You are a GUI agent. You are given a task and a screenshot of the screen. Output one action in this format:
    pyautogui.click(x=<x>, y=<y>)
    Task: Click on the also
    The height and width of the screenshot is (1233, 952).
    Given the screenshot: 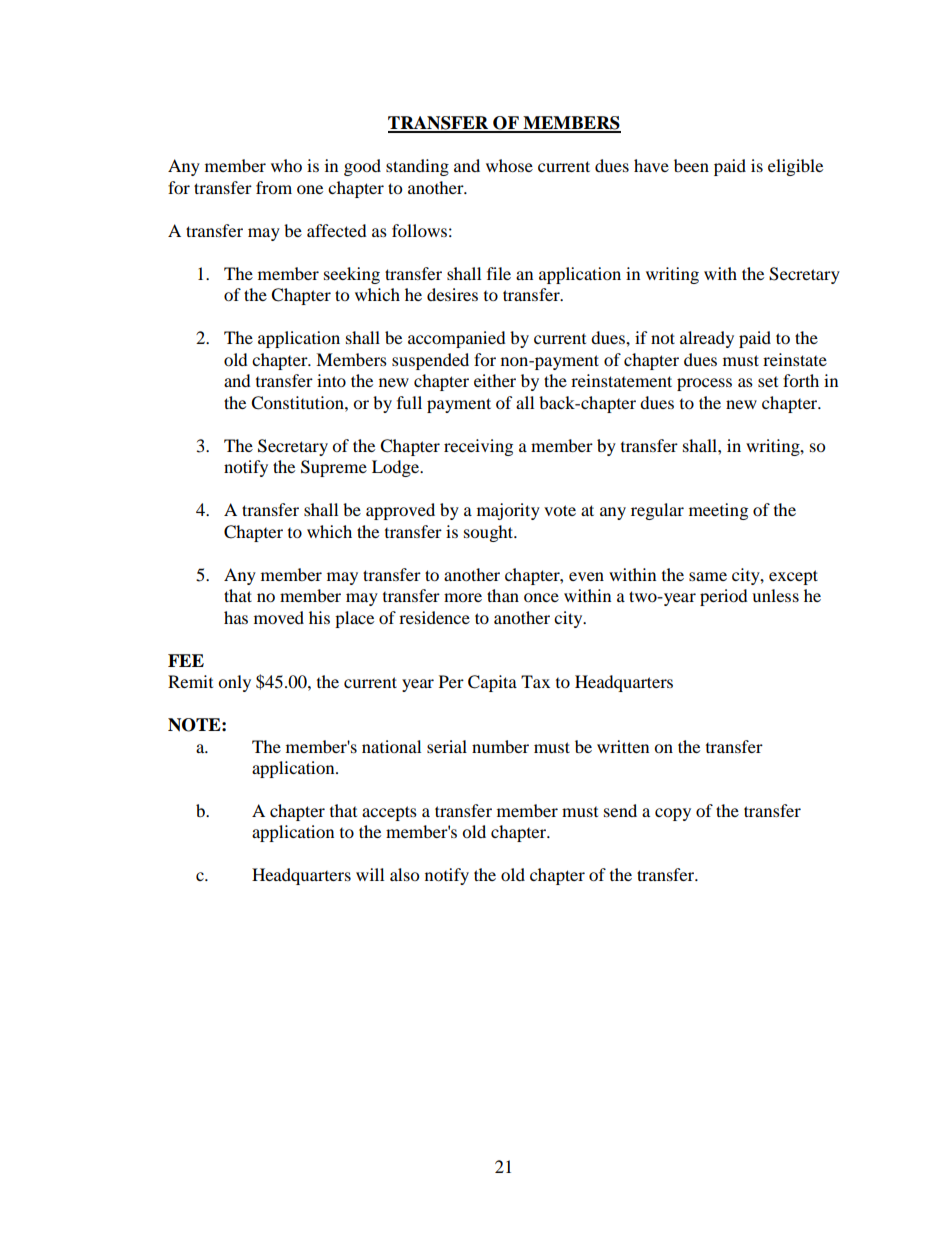 What is the action you would take?
    pyautogui.click(x=404, y=874)
